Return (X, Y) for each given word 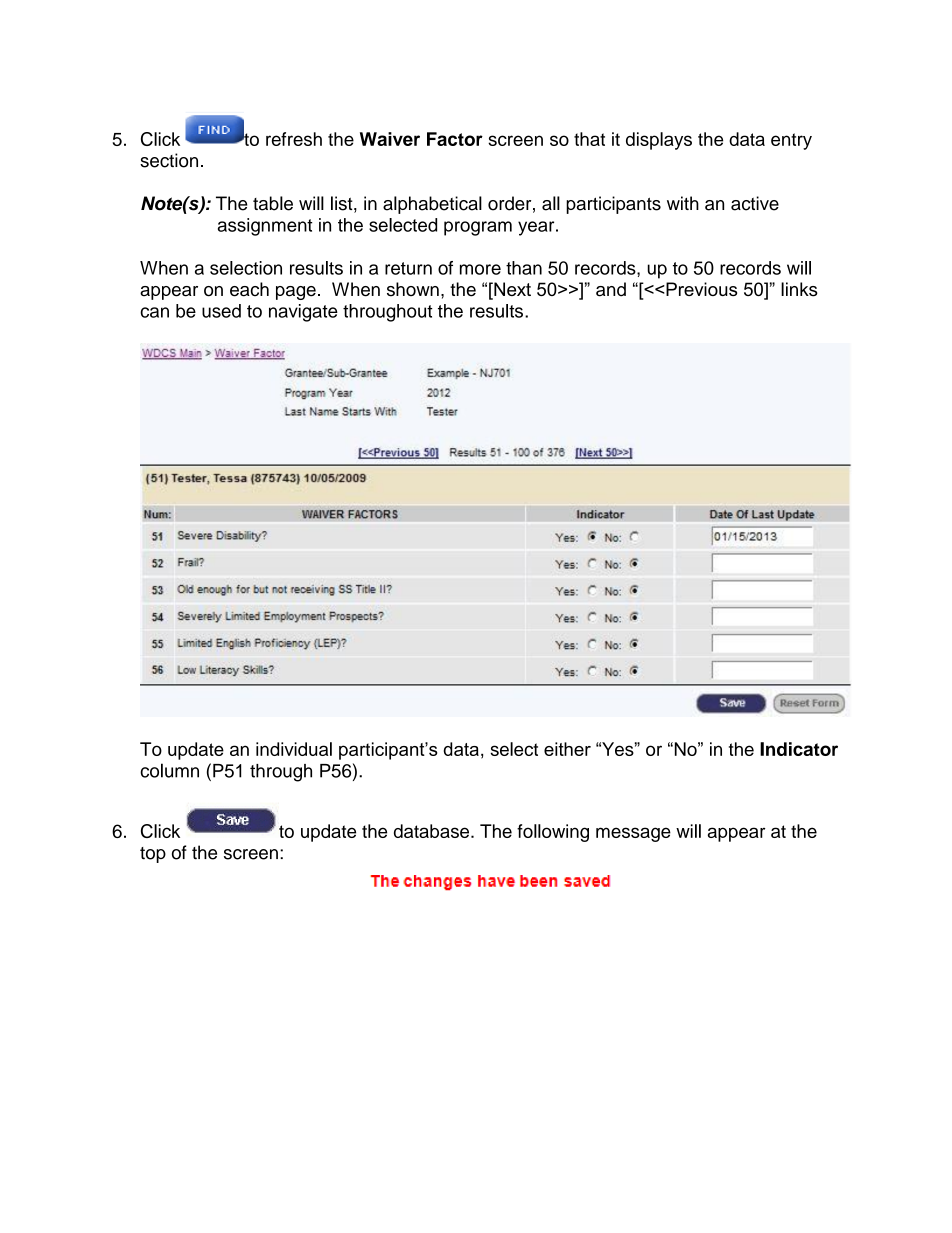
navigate (303, 313)
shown (413, 289)
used (221, 311)
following (553, 833)
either (567, 749)
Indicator (799, 749)
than (524, 268)
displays (659, 141)
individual (294, 749)
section (169, 160)
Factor (455, 139)
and (611, 289)
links (799, 289)
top (153, 855)
